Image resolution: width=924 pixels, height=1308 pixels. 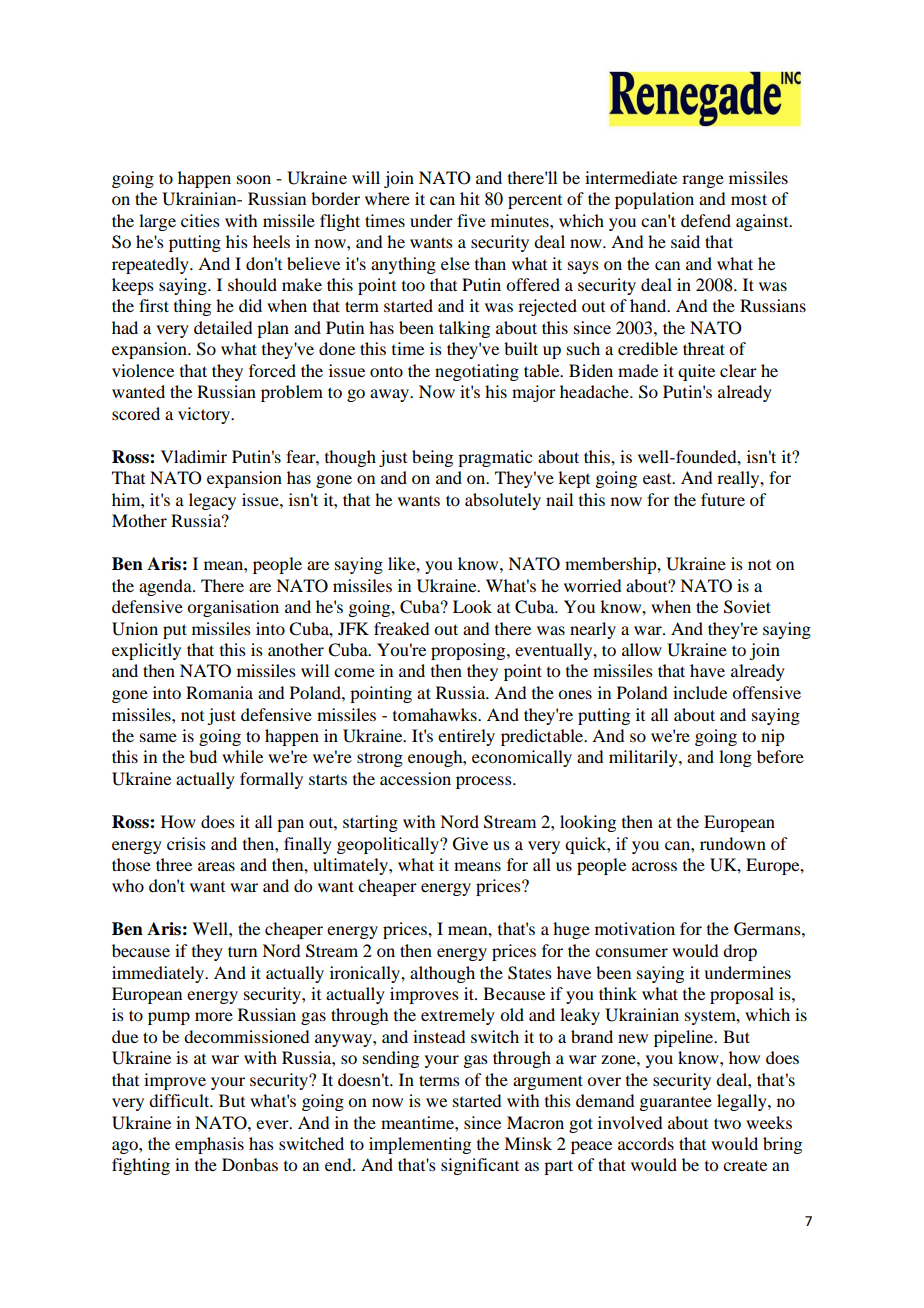 What do you see at coordinates (209, 1145) in the screenshot?
I see `emphasis` at bounding box center [209, 1145].
